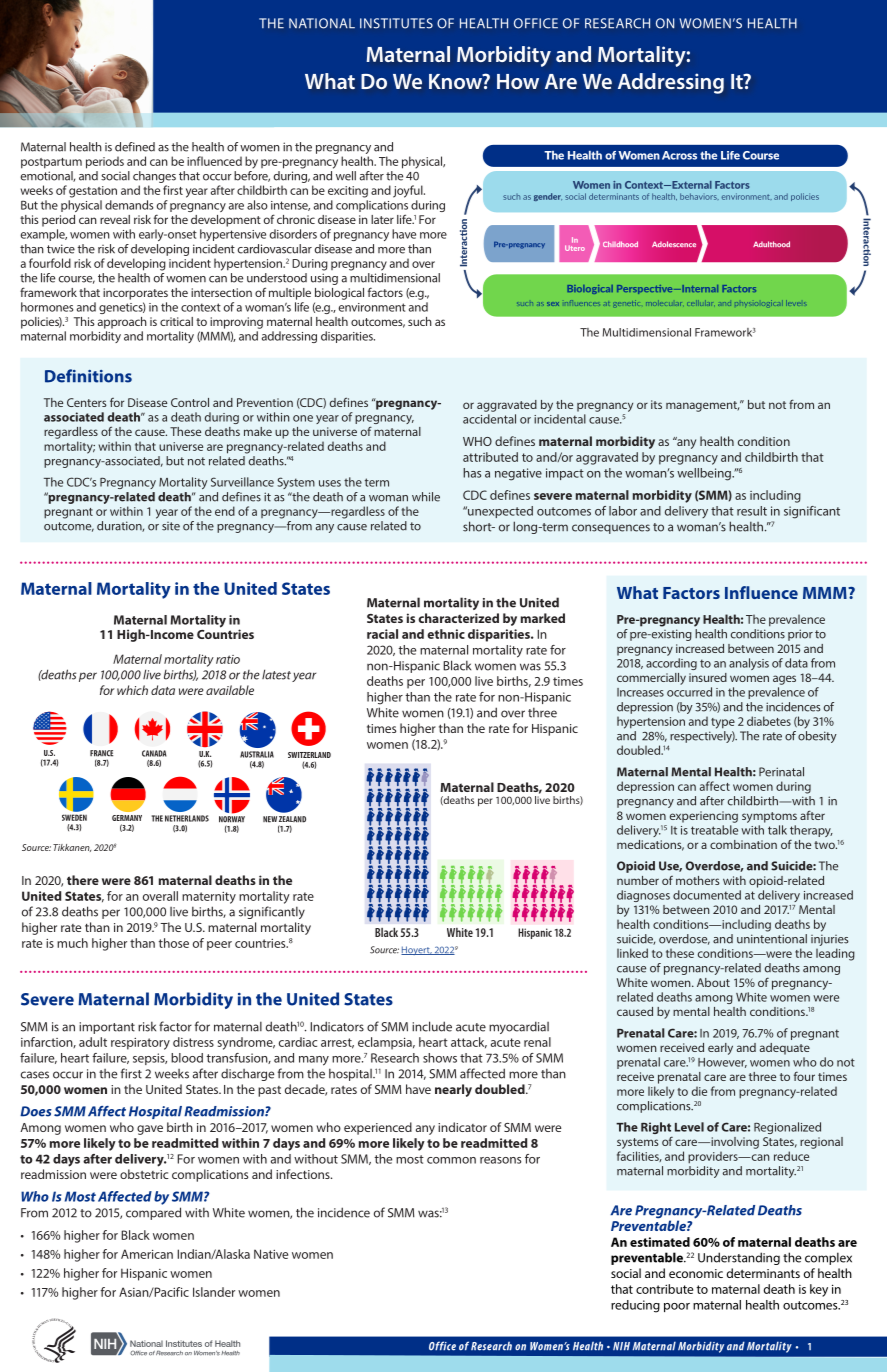  What do you see at coordinates (107, 1028) in the screenshot?
I see `important` at bounding box center [107, 1028].
